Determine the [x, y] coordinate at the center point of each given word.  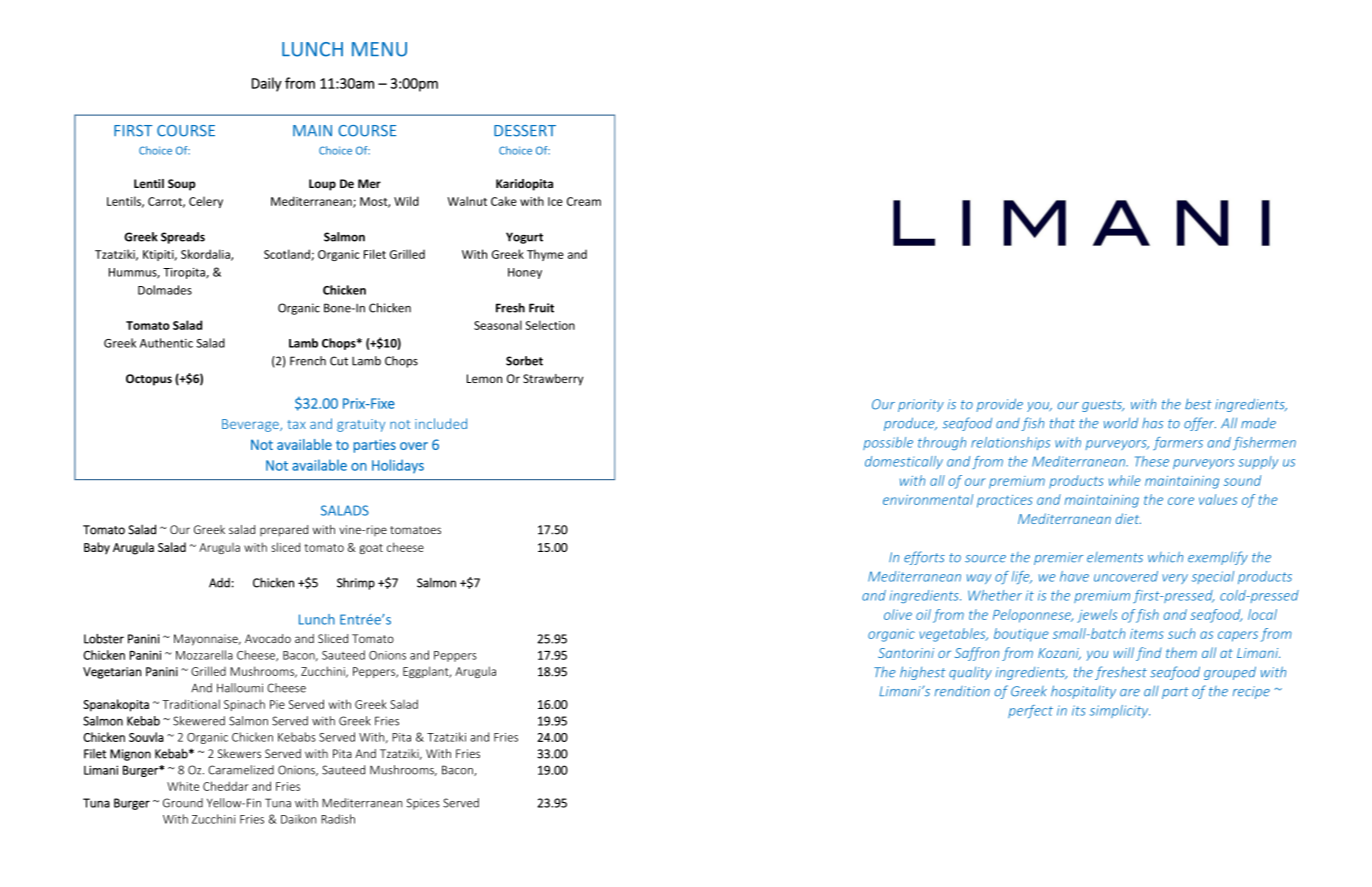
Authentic [166, 343]
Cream [584, 201]
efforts [924, 558]
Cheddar [225, 786]
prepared [284, 531]
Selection [550, 325]
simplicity [1120, 711]
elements [1115, 557]
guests [1103, 406]
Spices [423, 804]
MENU [379, 49]
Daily [267, 84]
